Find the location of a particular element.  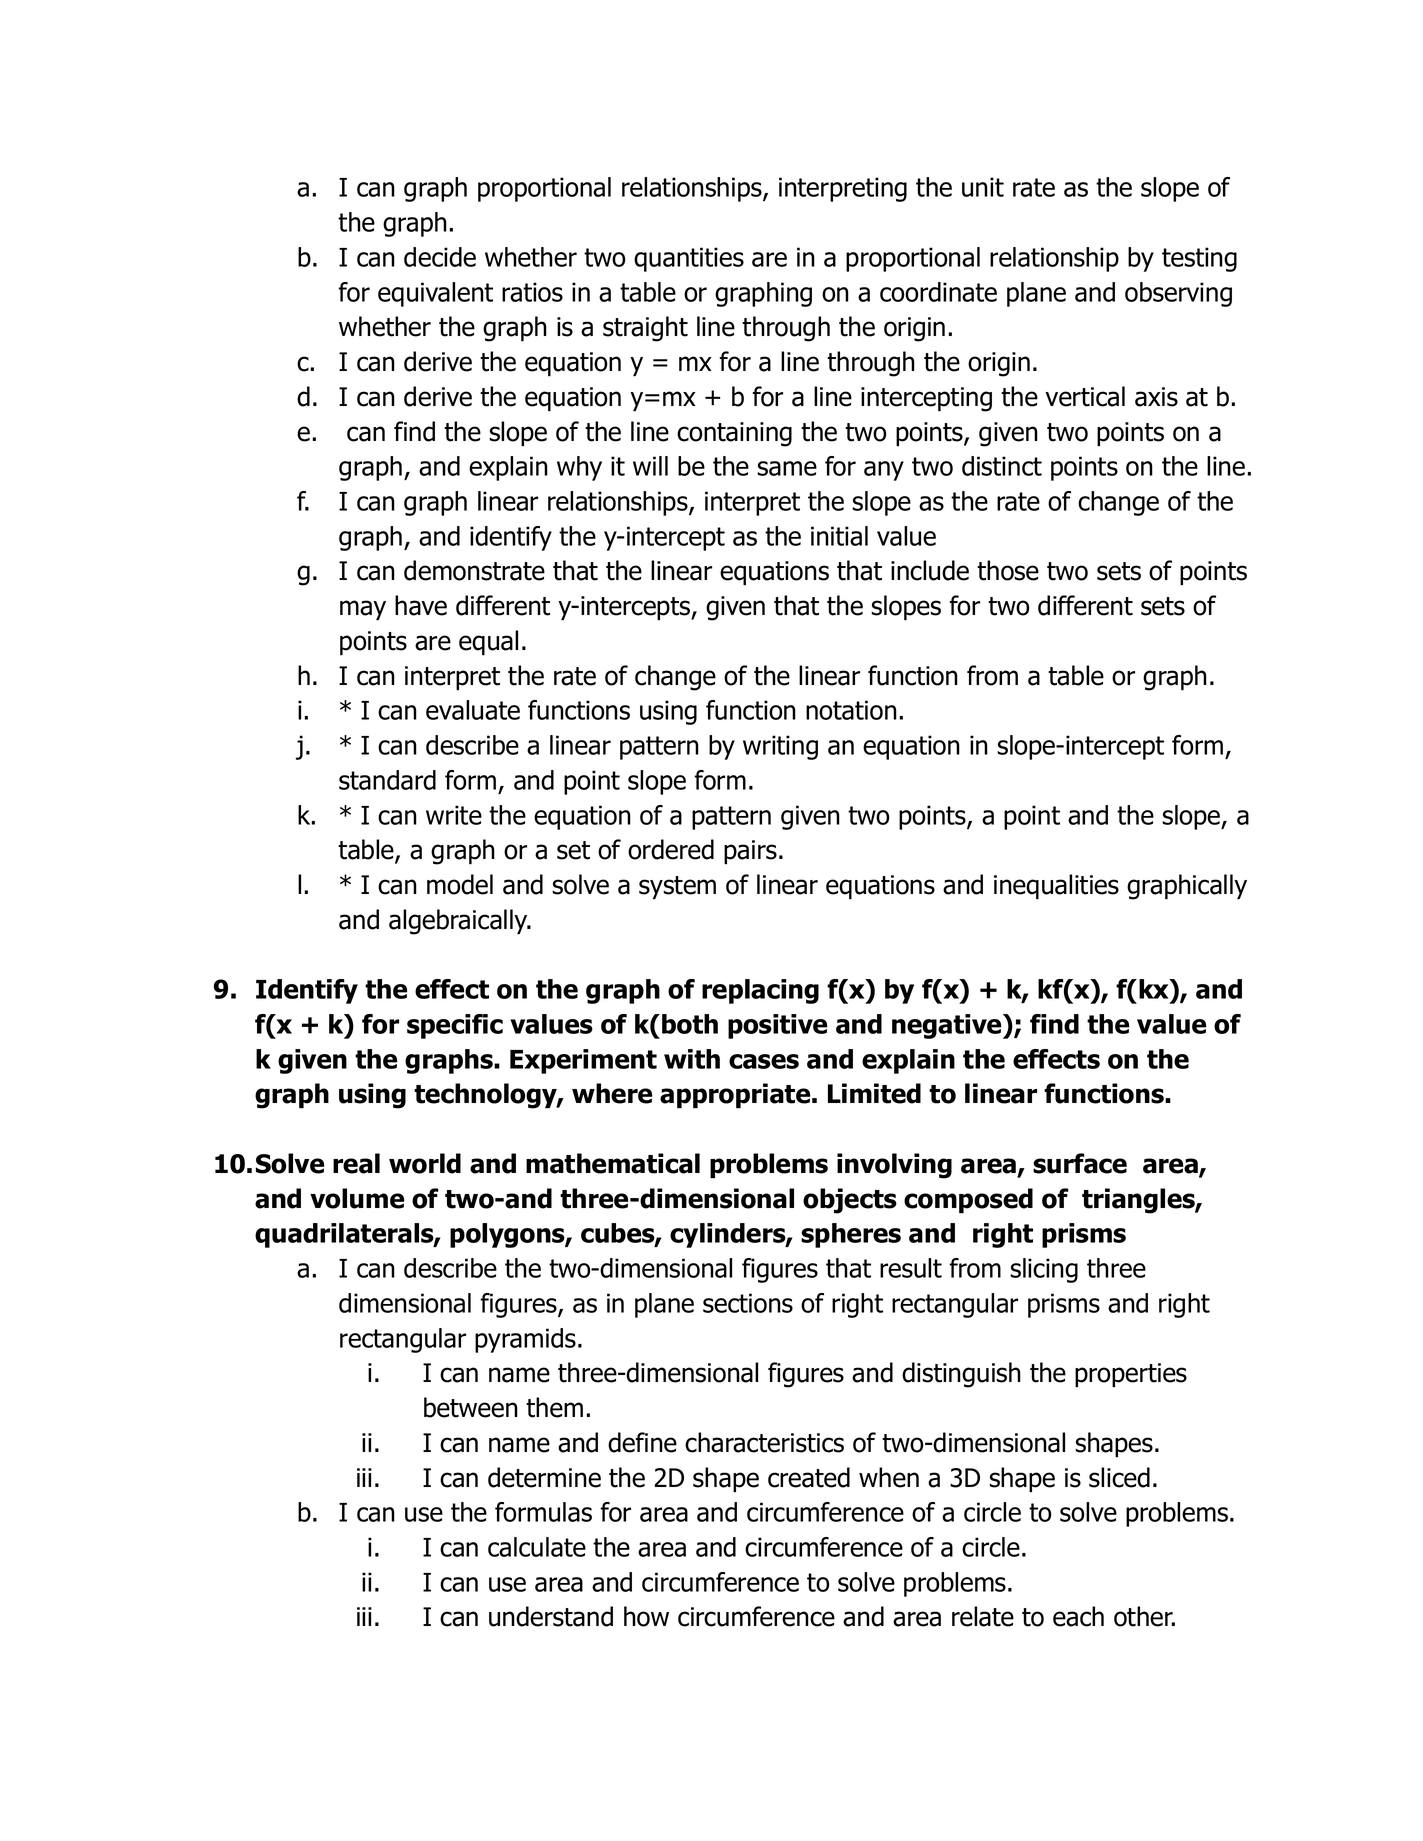

decide is located at coordinates (440, 257).
